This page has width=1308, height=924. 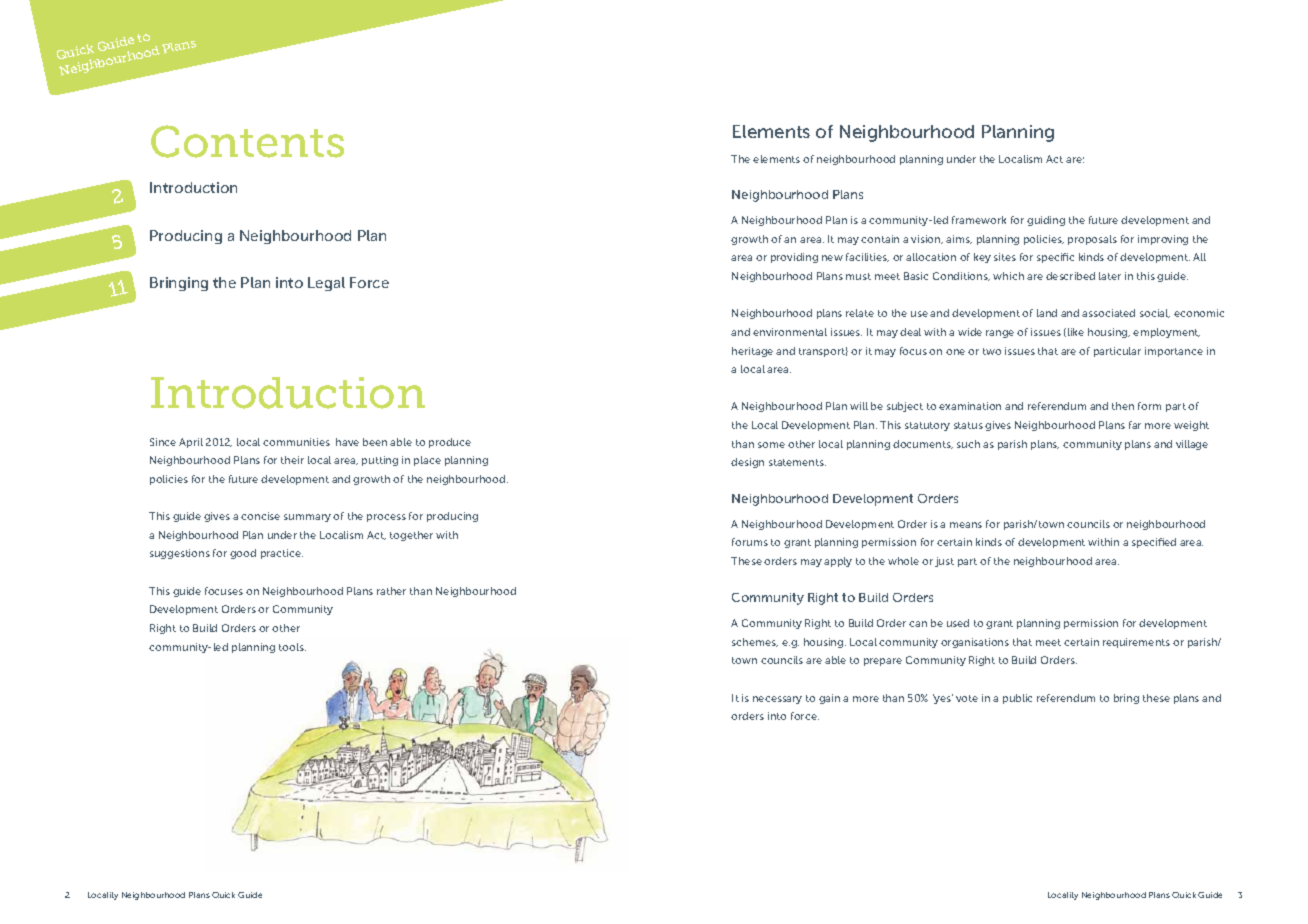 I want to click on tools, so click(x=292, y=647).
